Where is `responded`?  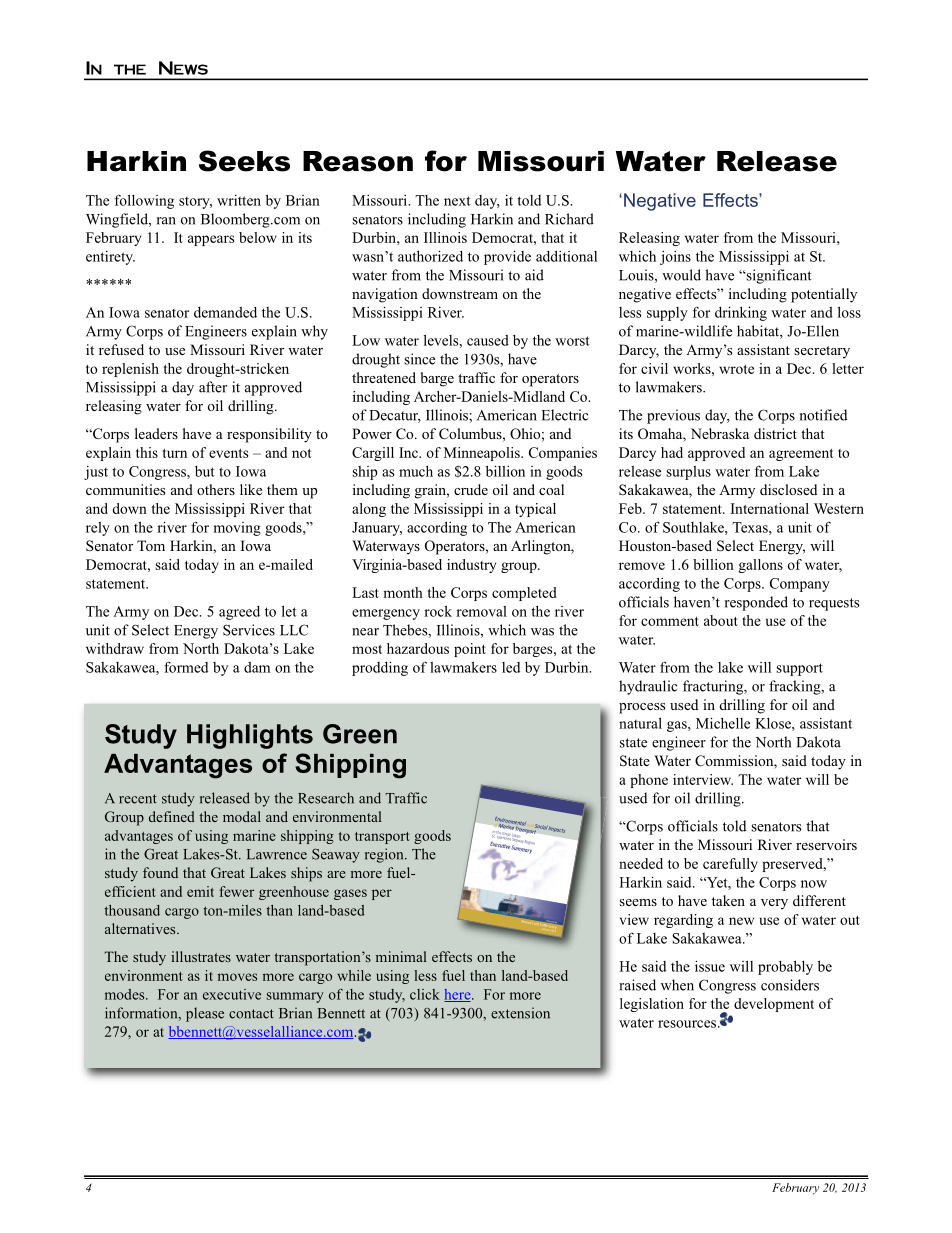 responded is located at coordinates (756, 603).
